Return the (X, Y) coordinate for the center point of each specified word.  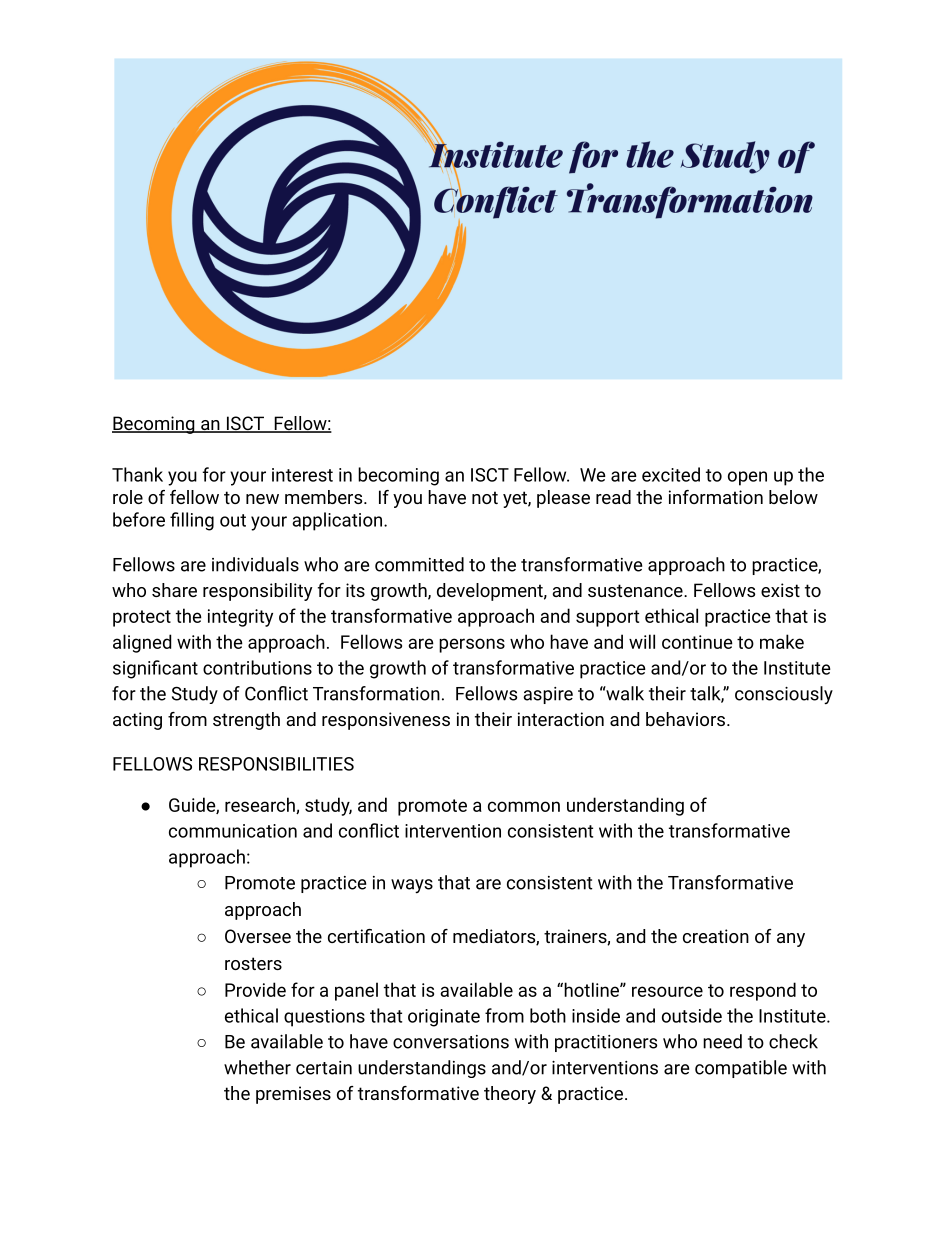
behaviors (685, 719)
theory (510, 1095)
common (524, 806)
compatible (741, 1069)
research (261, 805)
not (485, 497)
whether (257, 1067)
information (716, 497)
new (262, 499)
